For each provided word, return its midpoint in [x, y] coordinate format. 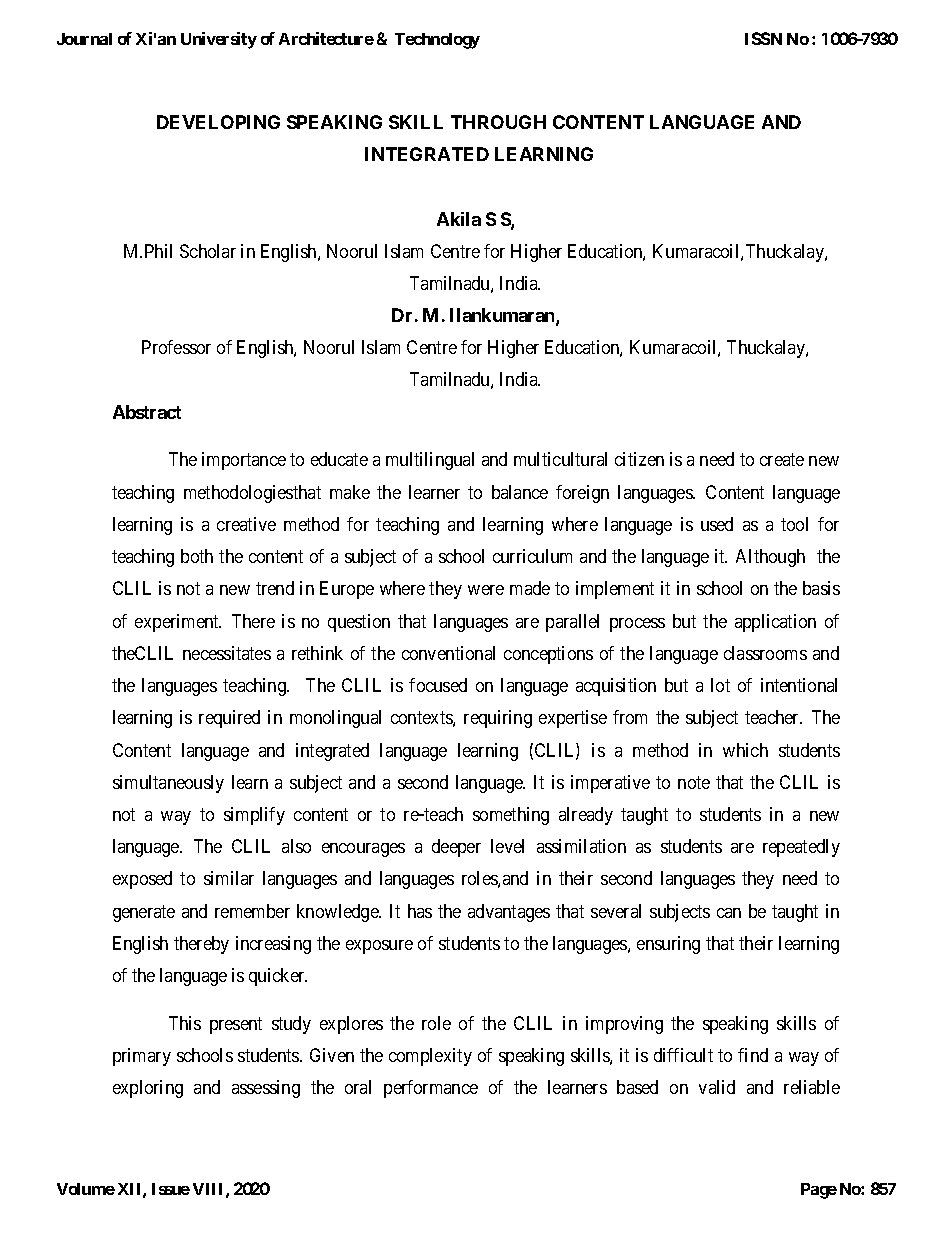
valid [717, 1087]
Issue [171, 1189]
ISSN [763, 38]
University [219, 40]
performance [431, 1089]
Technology [437, 41]
